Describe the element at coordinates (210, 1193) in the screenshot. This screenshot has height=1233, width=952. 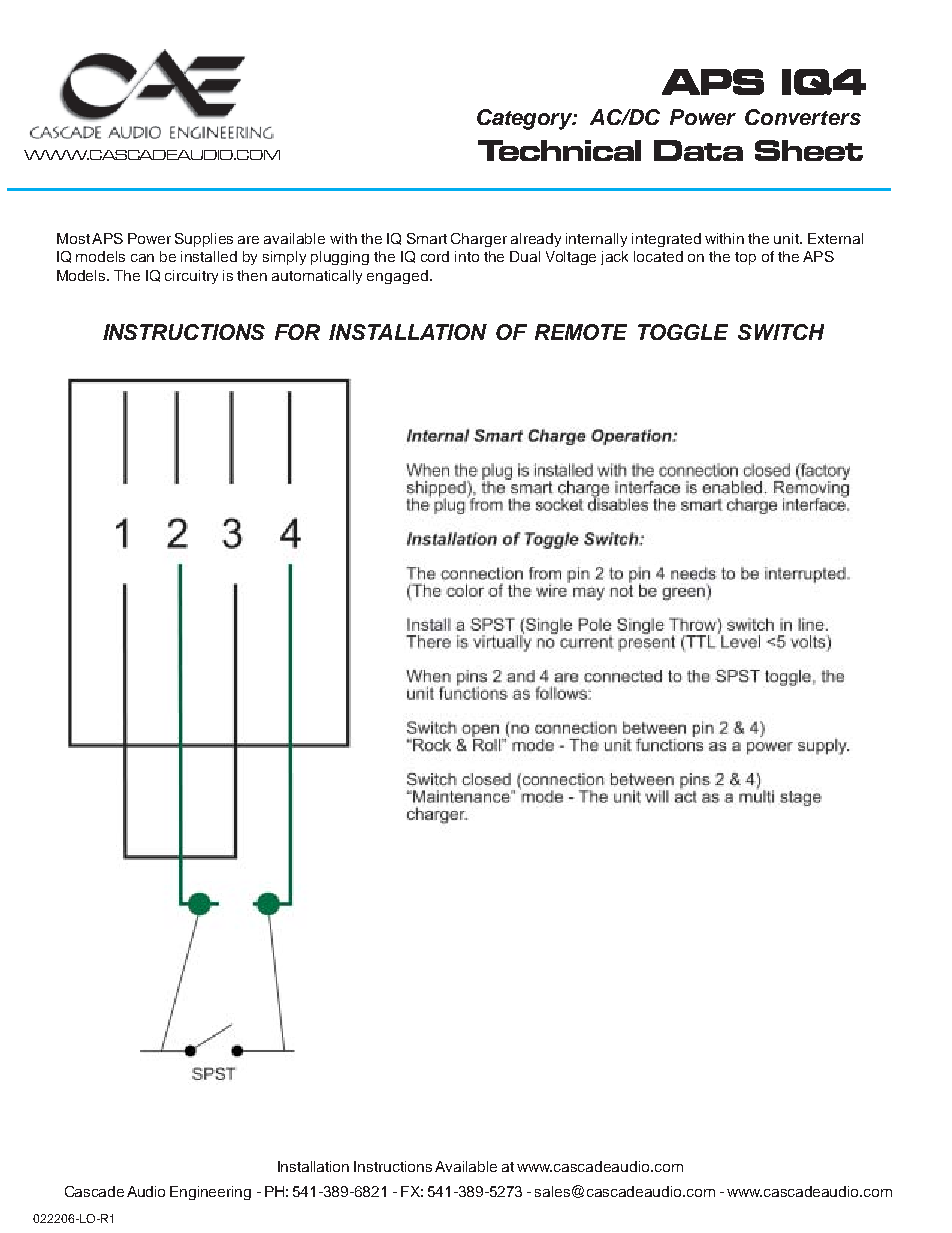
I see `Engineering` at that location.
